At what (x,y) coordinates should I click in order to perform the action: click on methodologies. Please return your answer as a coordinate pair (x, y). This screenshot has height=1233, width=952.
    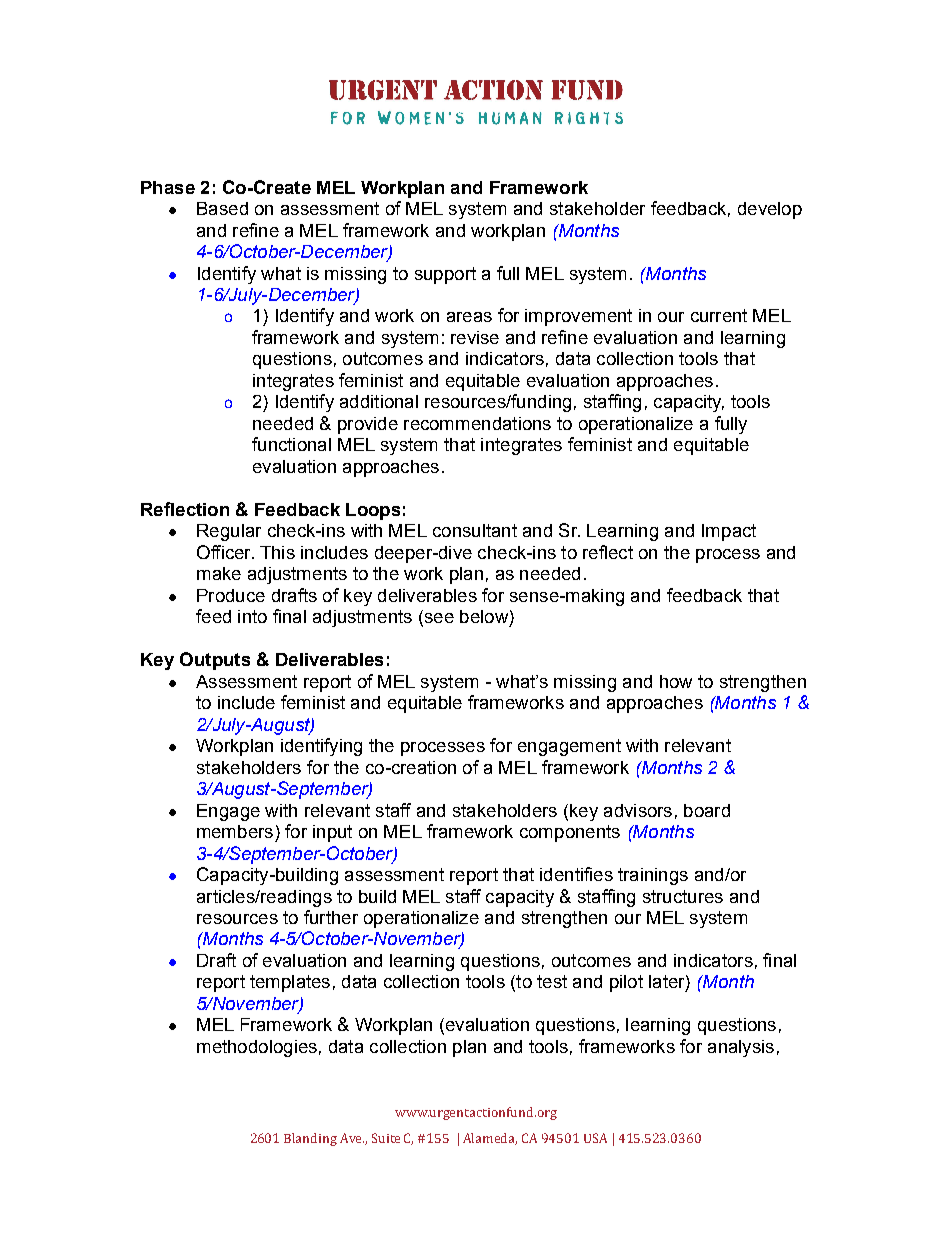
    Looking at the image, I should click on (257, 1048).
